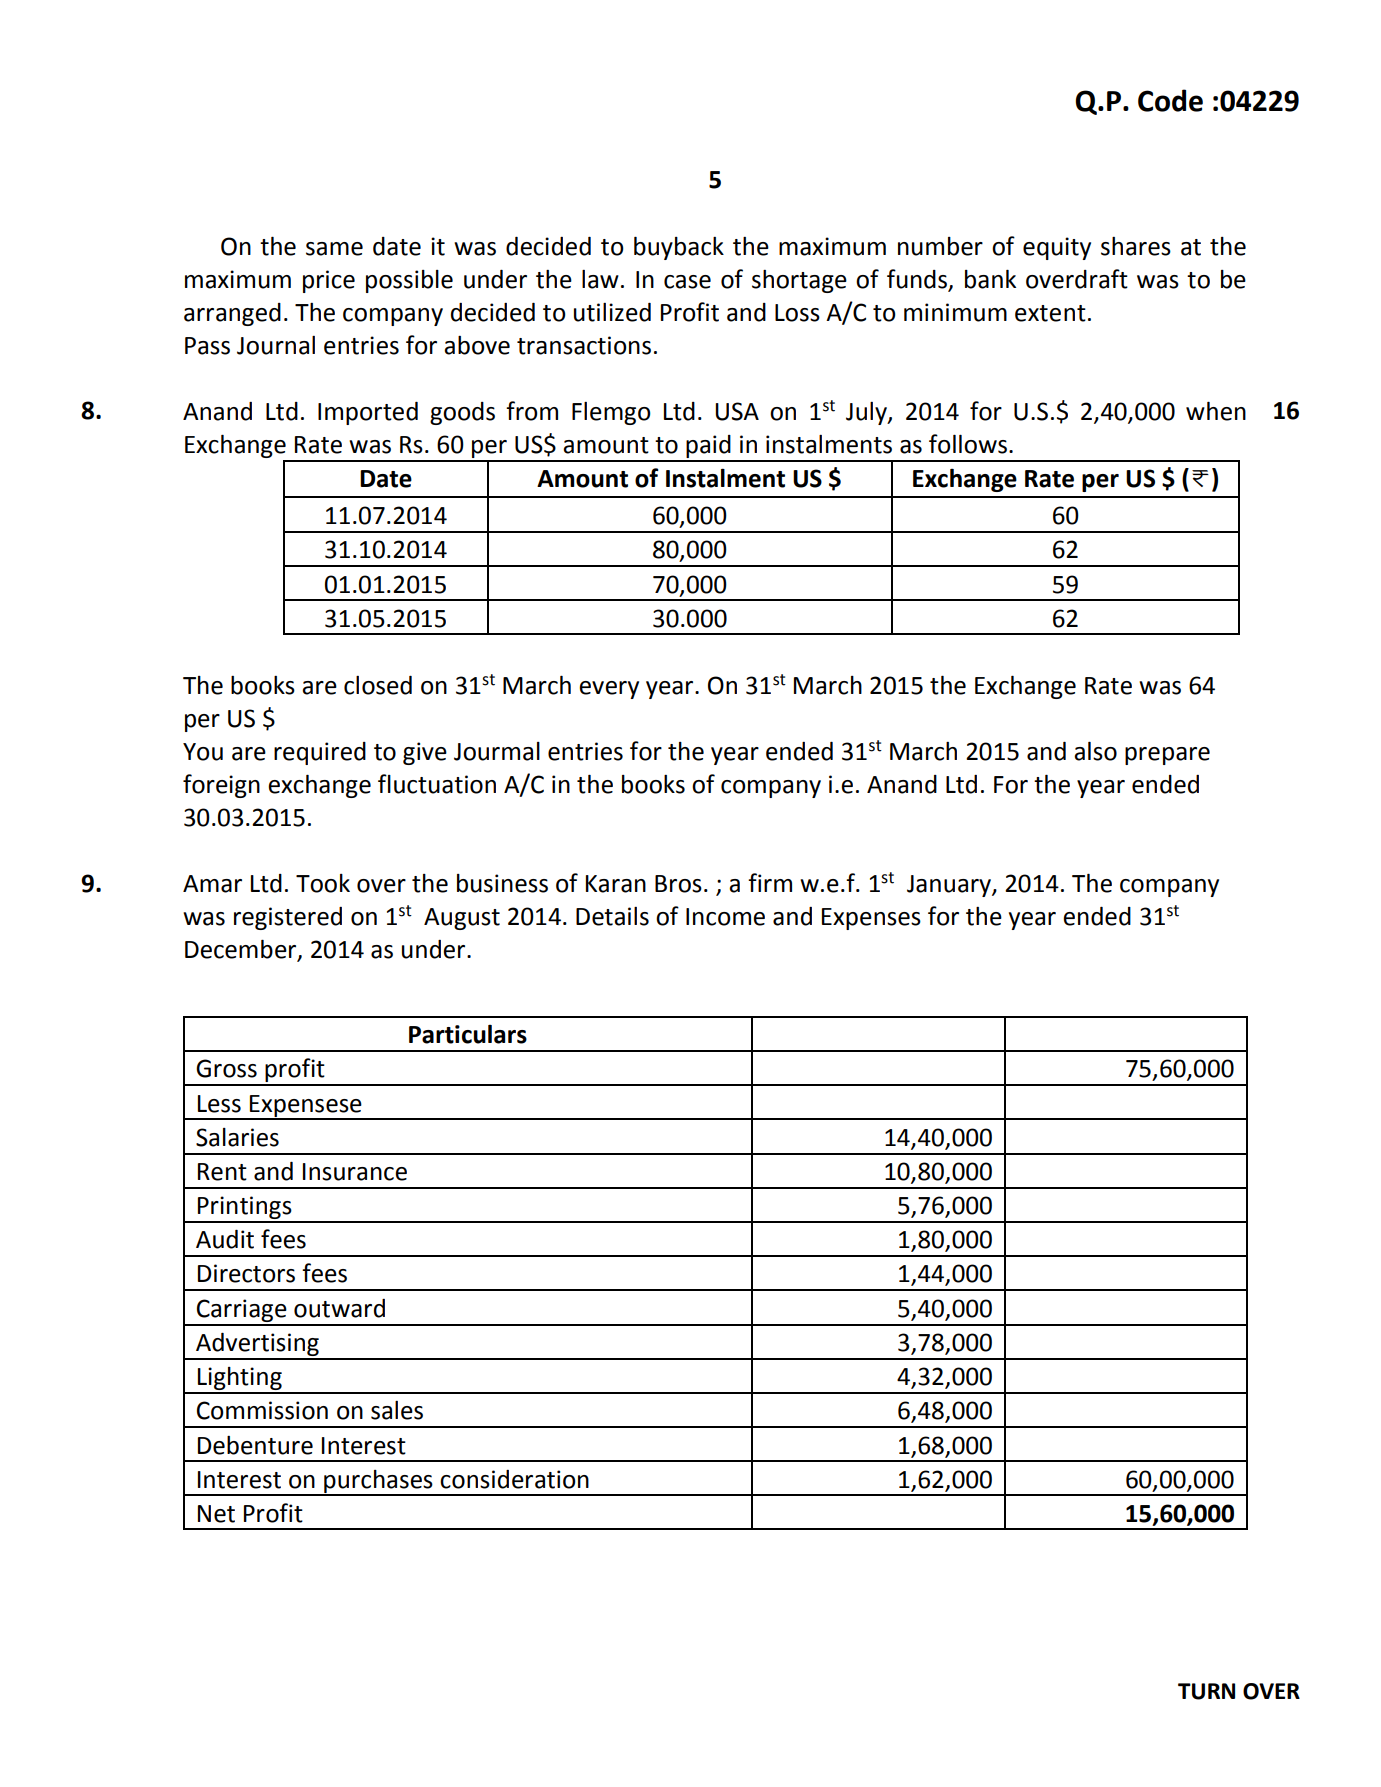 The image size is (1381, 1787). What do you see at coordinates (378, 1482) in the screenshot?
I see `purchases` at bounding box center [378, 1482].
